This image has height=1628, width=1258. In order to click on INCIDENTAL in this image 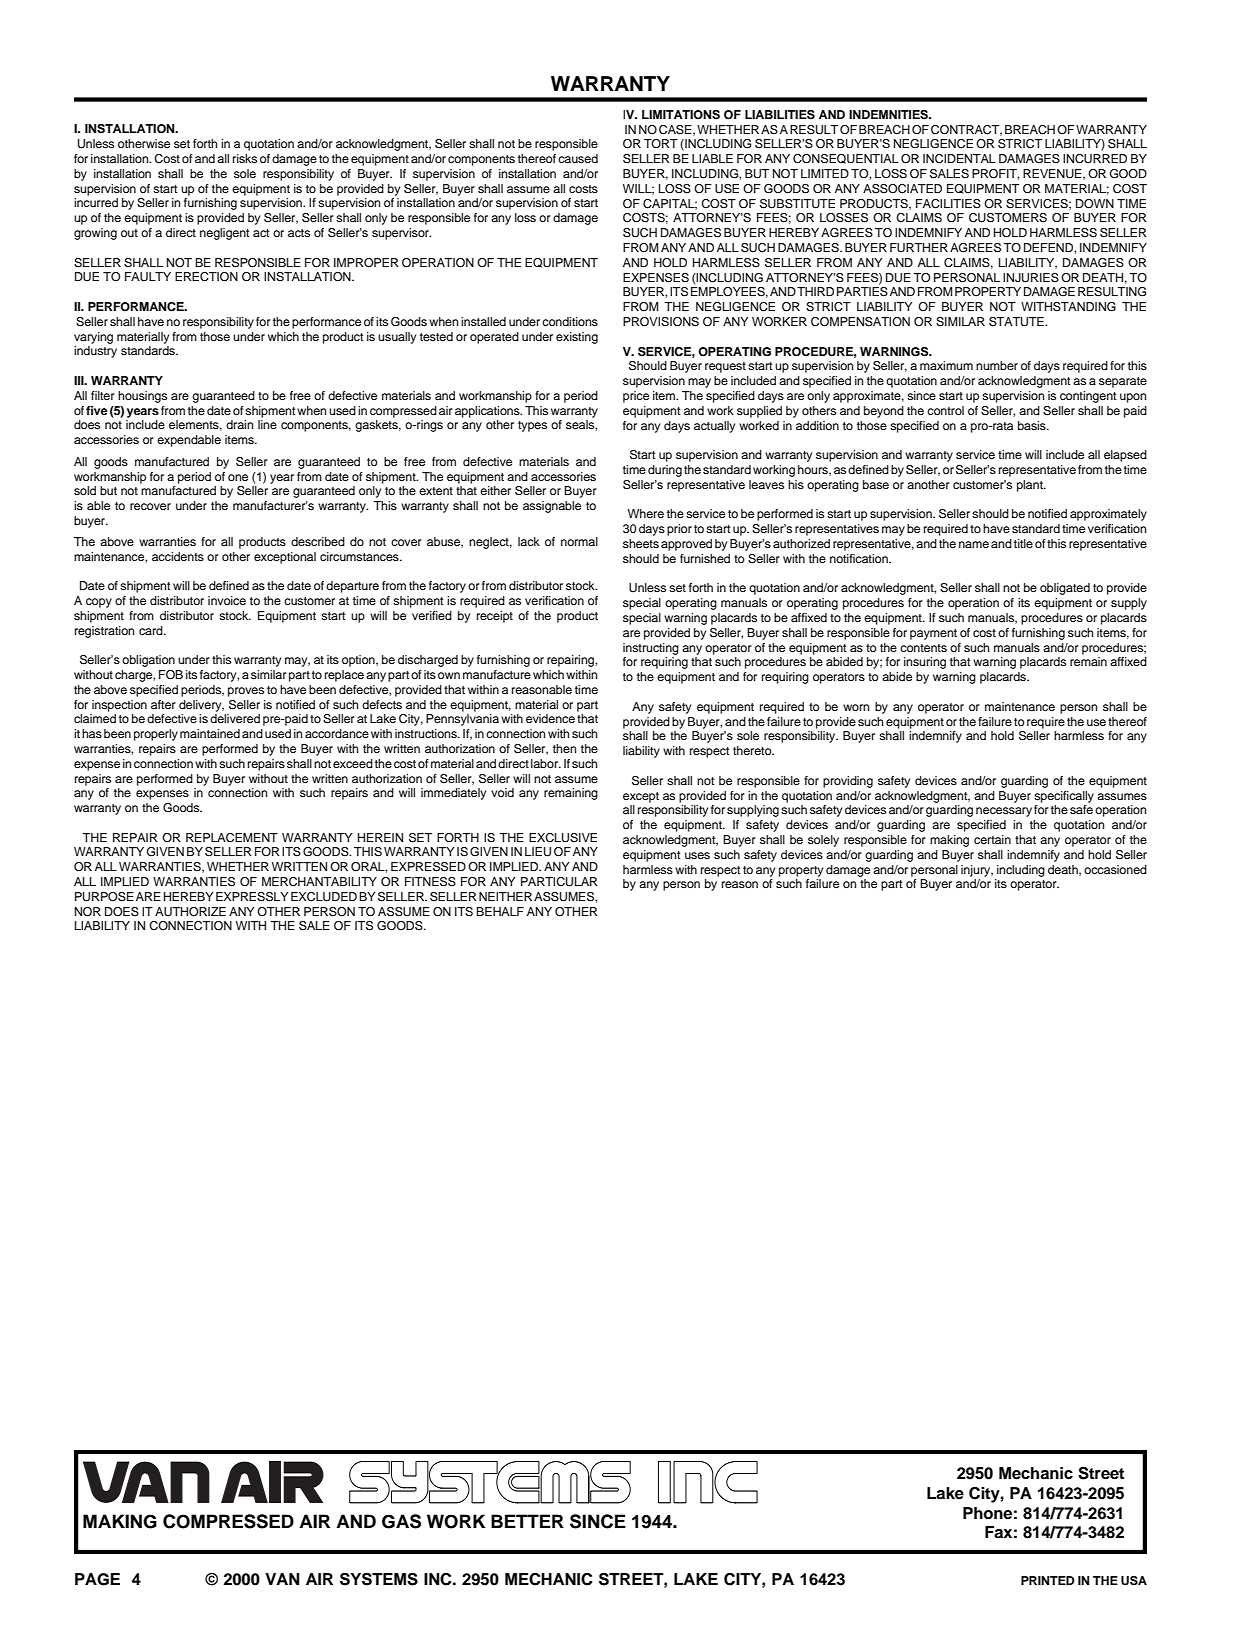, I will do `click(959, 159)`.
